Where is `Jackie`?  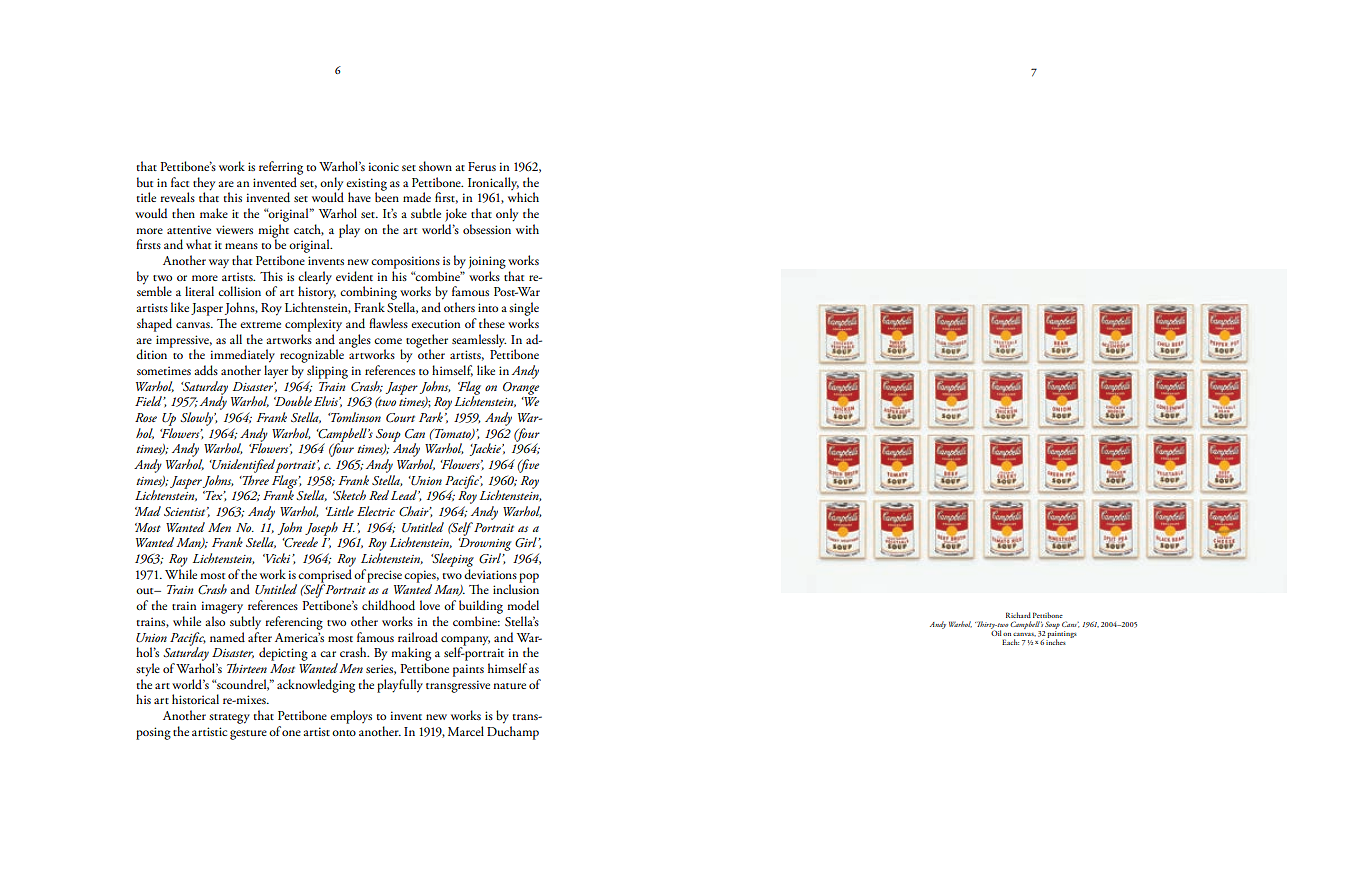
Jackie is located at coordinates (486, 449).
